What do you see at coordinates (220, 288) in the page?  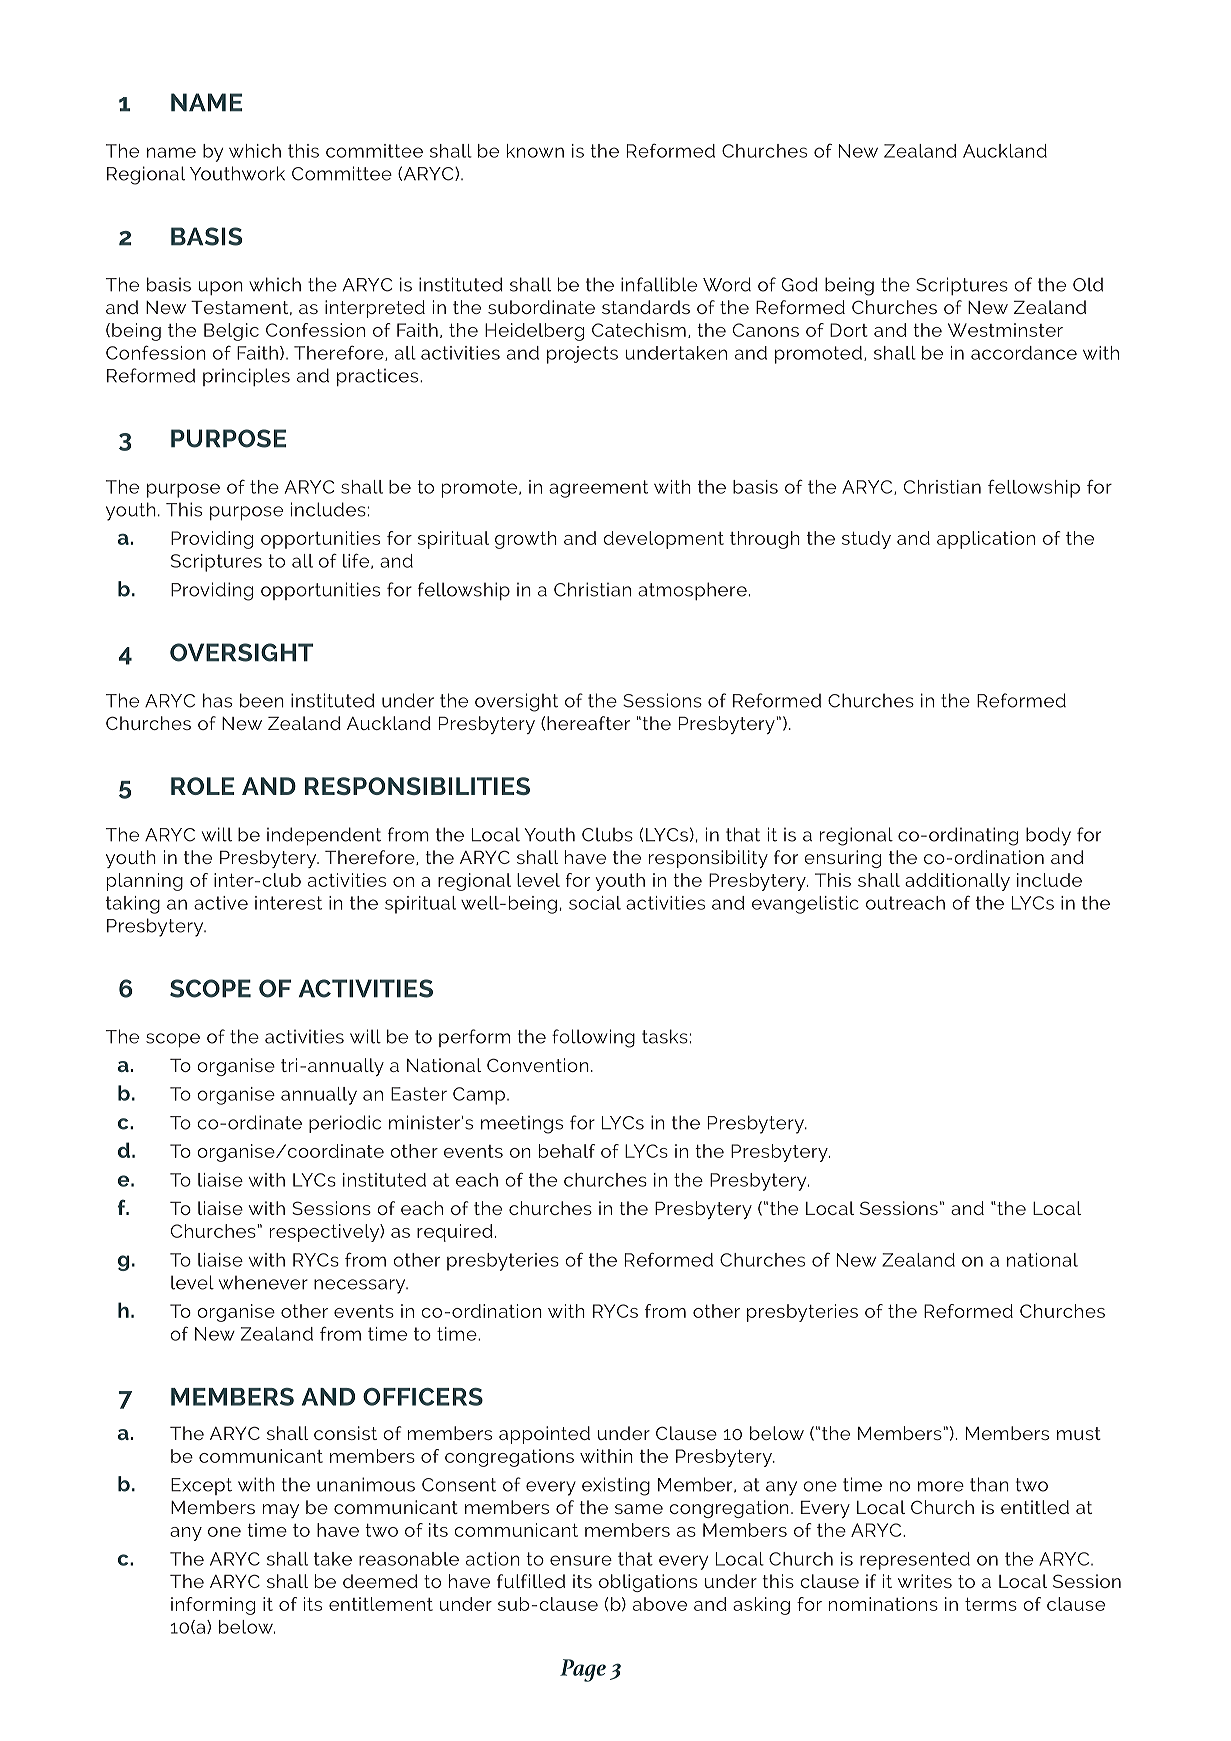 I see `upon` at bounding box center [220, 288].
